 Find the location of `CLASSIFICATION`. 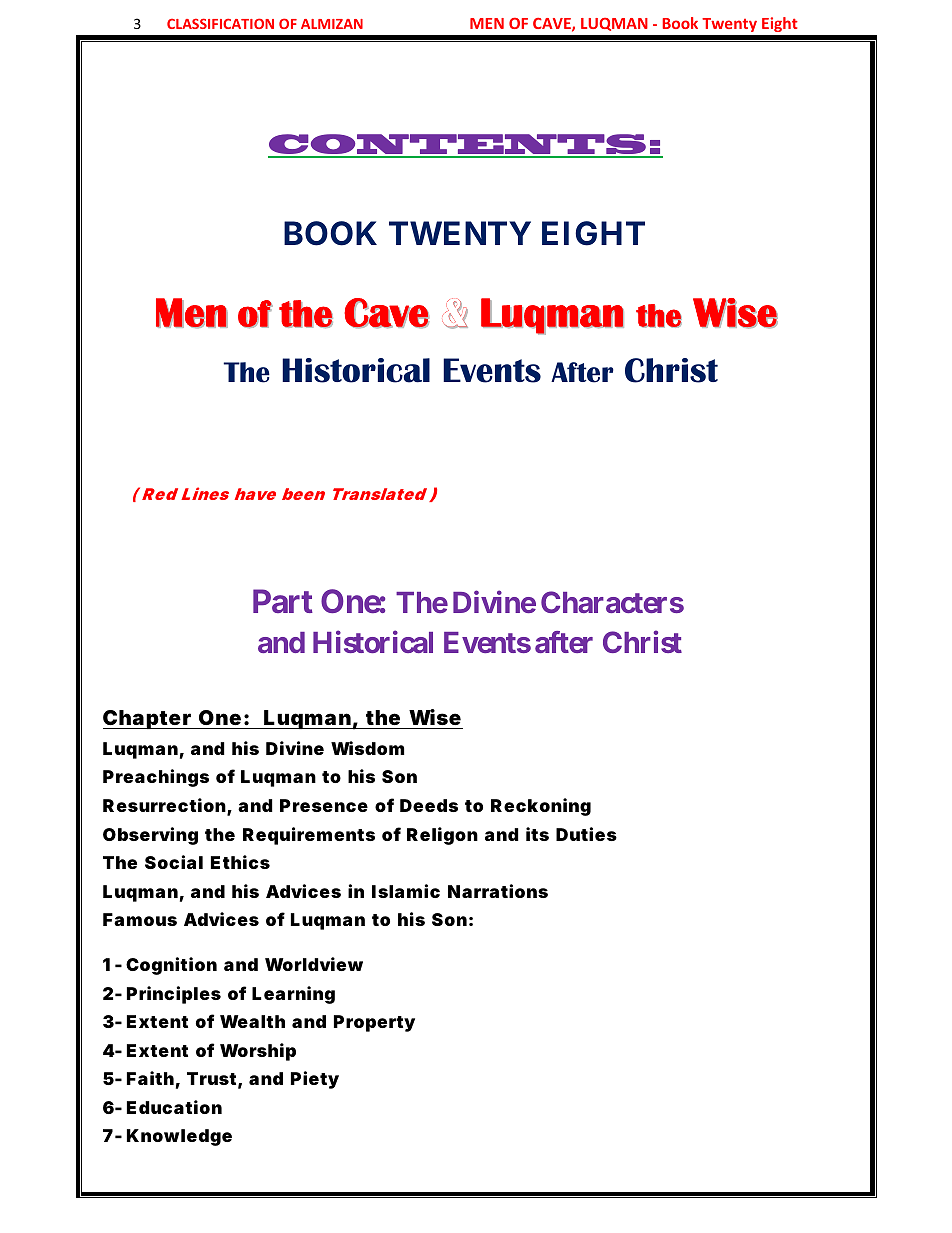

CLASSIFICATION is located at coordinates (220, 23).
